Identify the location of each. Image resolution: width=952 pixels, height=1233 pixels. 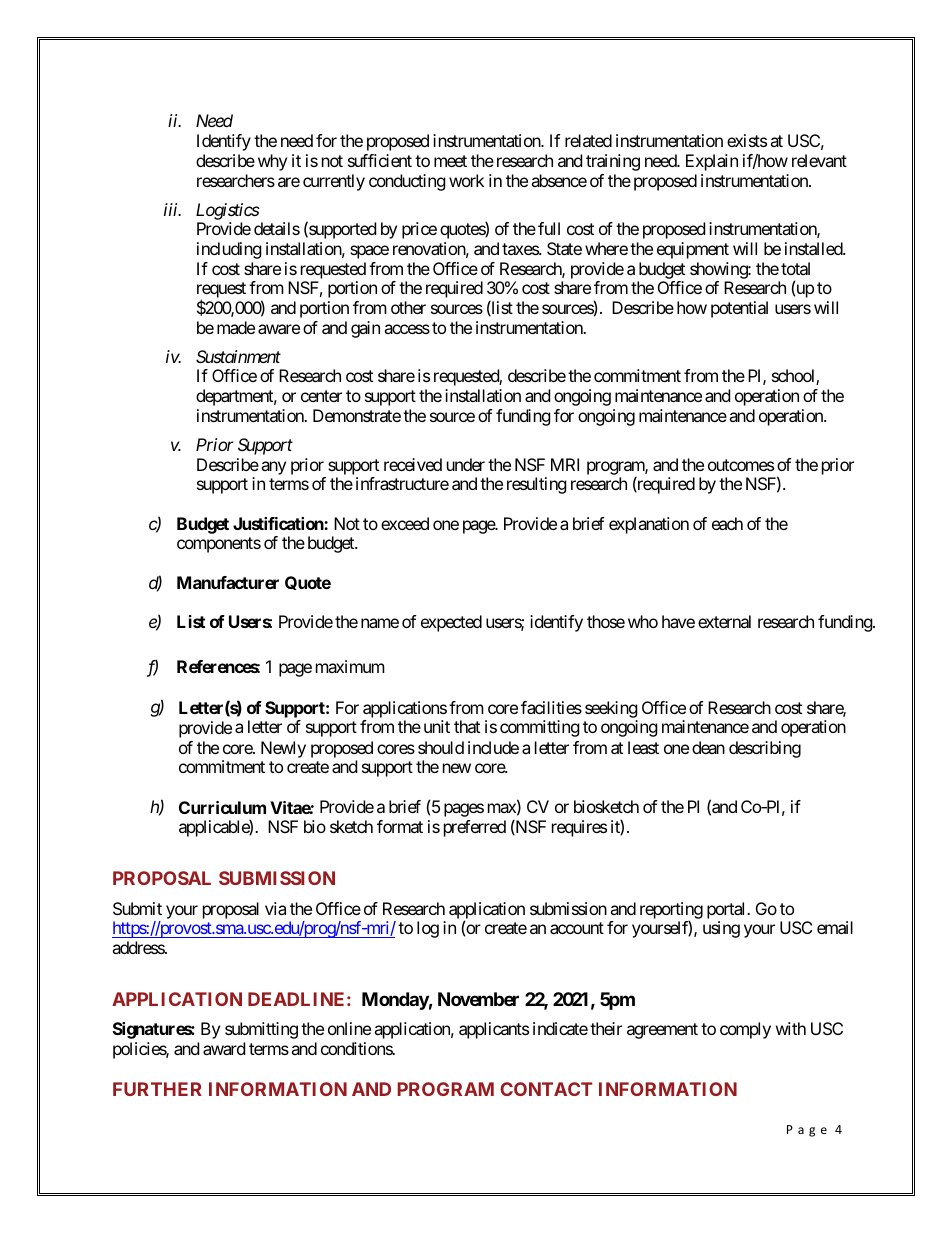
(727, 523).
